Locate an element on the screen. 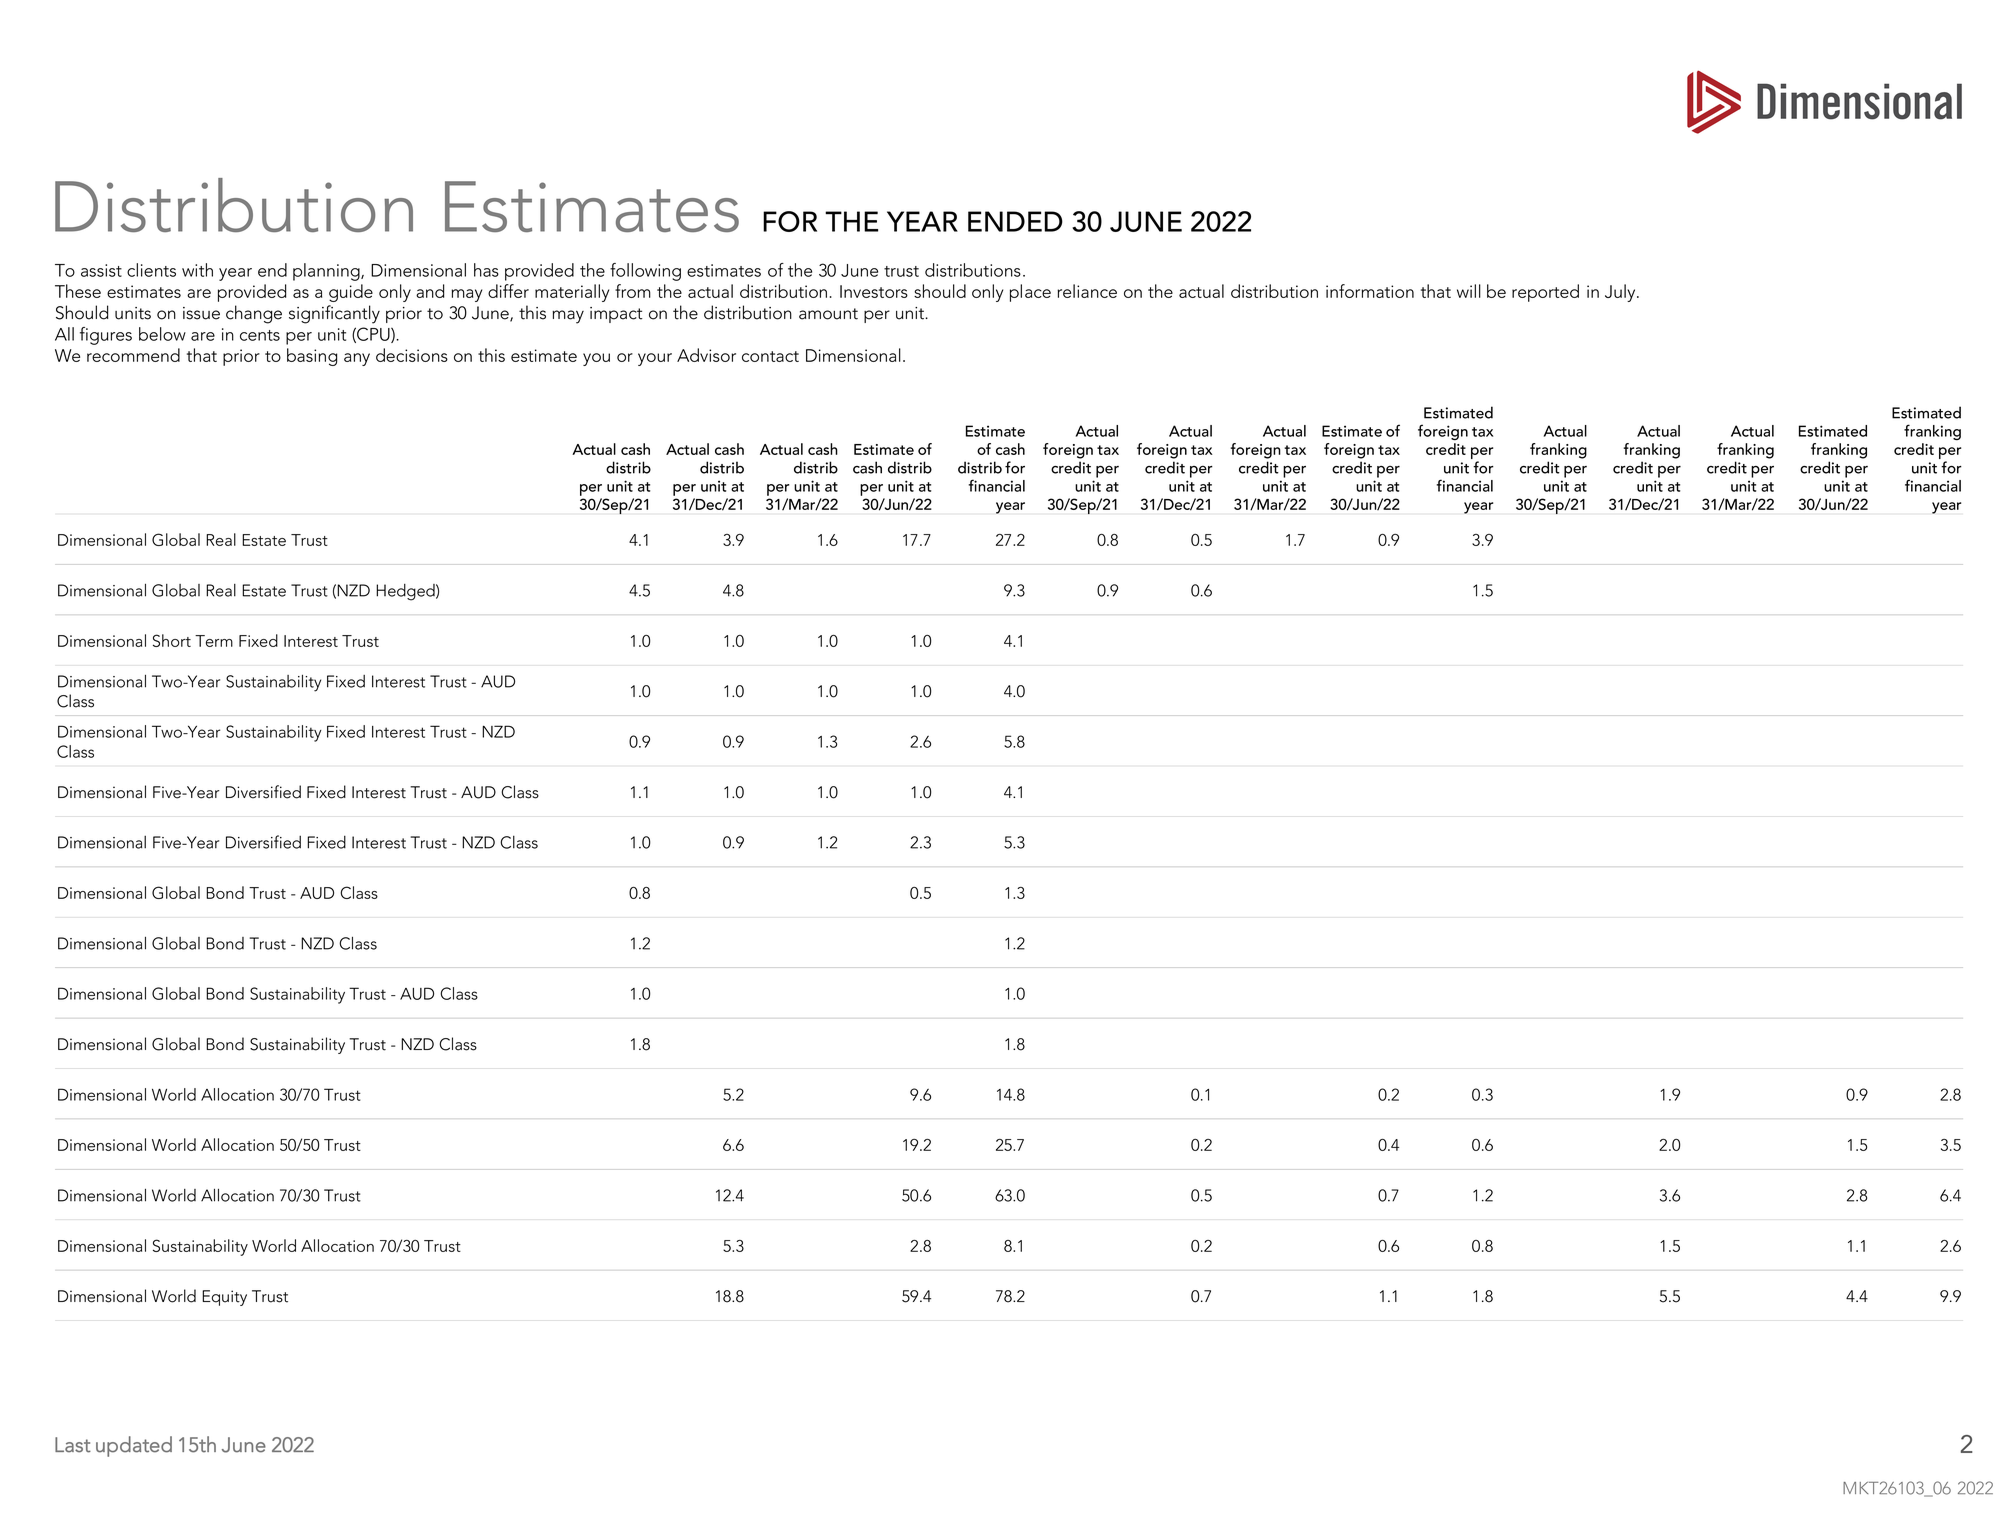 The height and width of the screenshot is (1513, 2012). Investors is located at coordinates (874, 291).
